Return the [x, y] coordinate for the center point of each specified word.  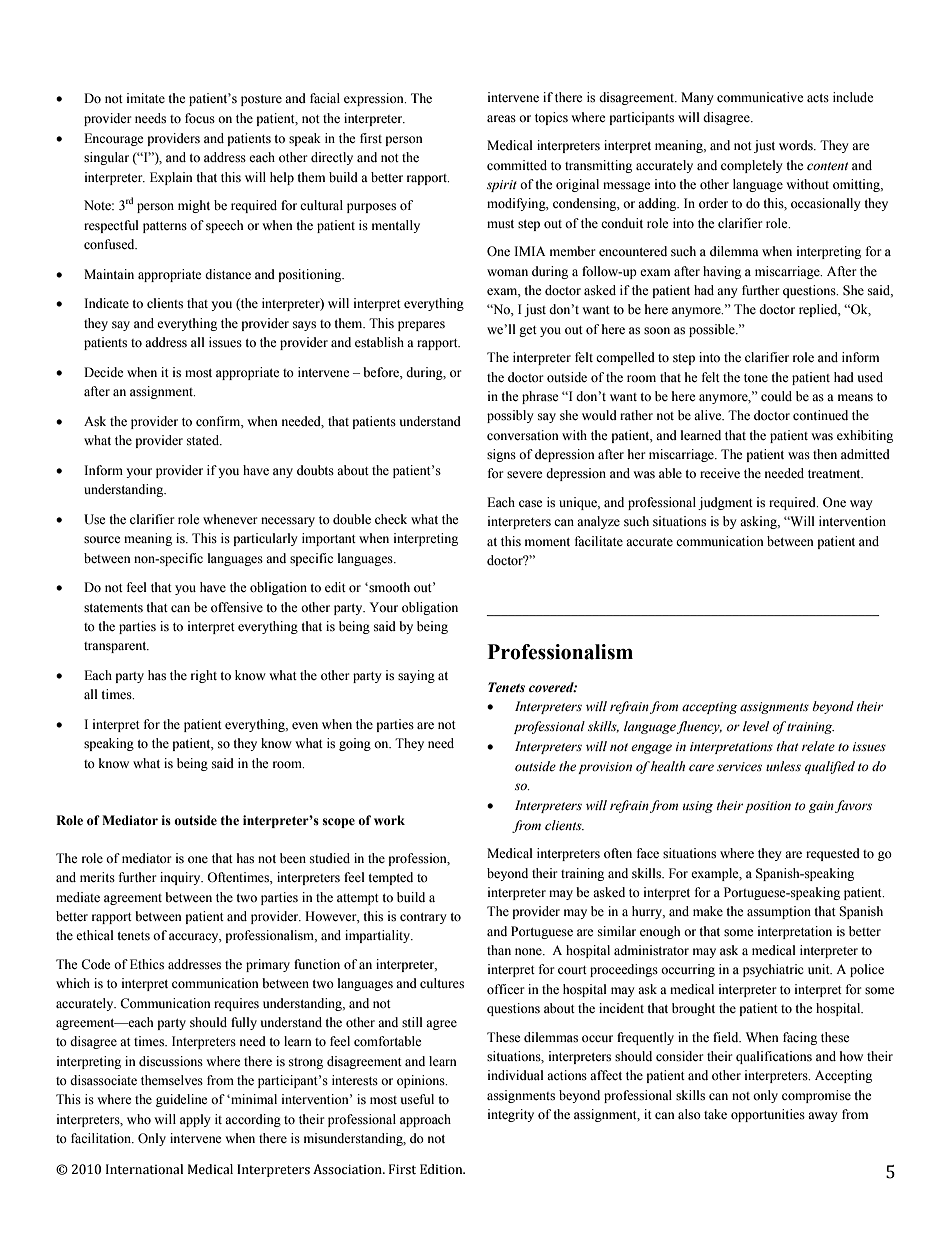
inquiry [181, 878]
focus [200, 118]
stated [204, 440]
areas [501, 118]
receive [720, 473]
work [389, 820]
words [797, 145]
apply [195, 1120]
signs [501, 455]
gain [821, 807]
